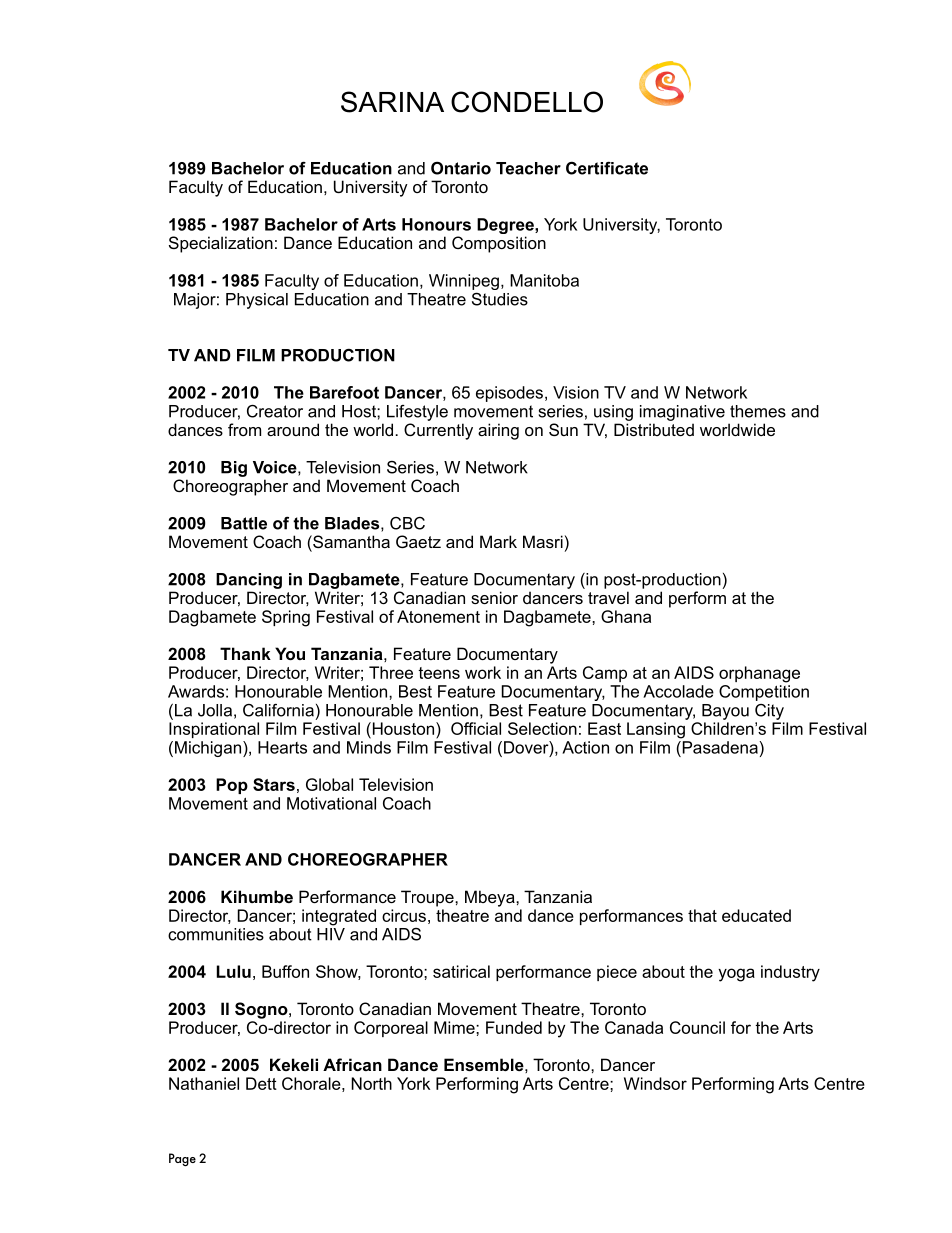 This screenshot has width=952, height=1233. What do you see at coordinates (204, 1083) in the screenshot?
I see `Nathaniel` at bounding box center [204, 1083].
